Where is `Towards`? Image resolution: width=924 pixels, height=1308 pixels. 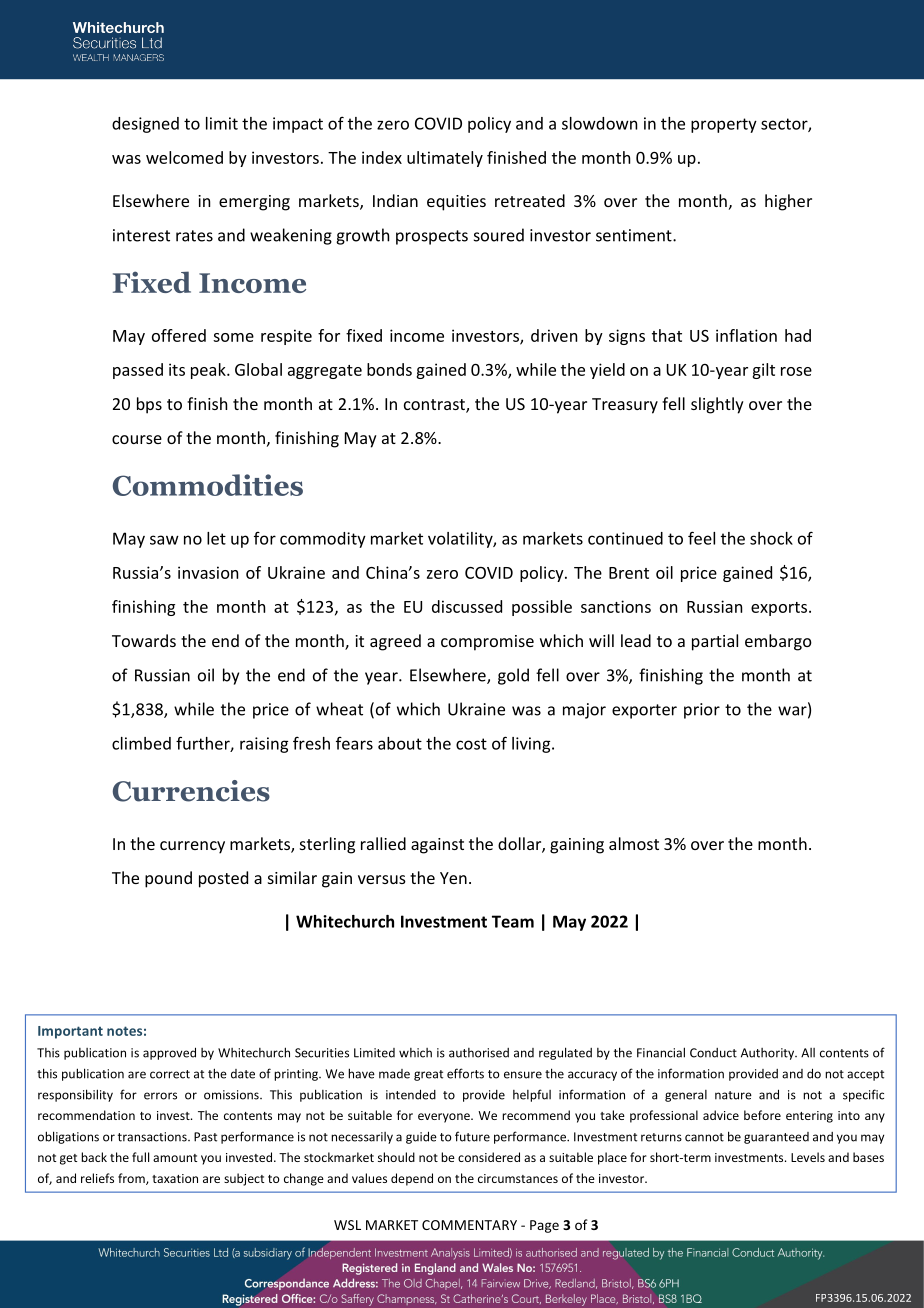
Towards is located at coordinates (144, 640).
